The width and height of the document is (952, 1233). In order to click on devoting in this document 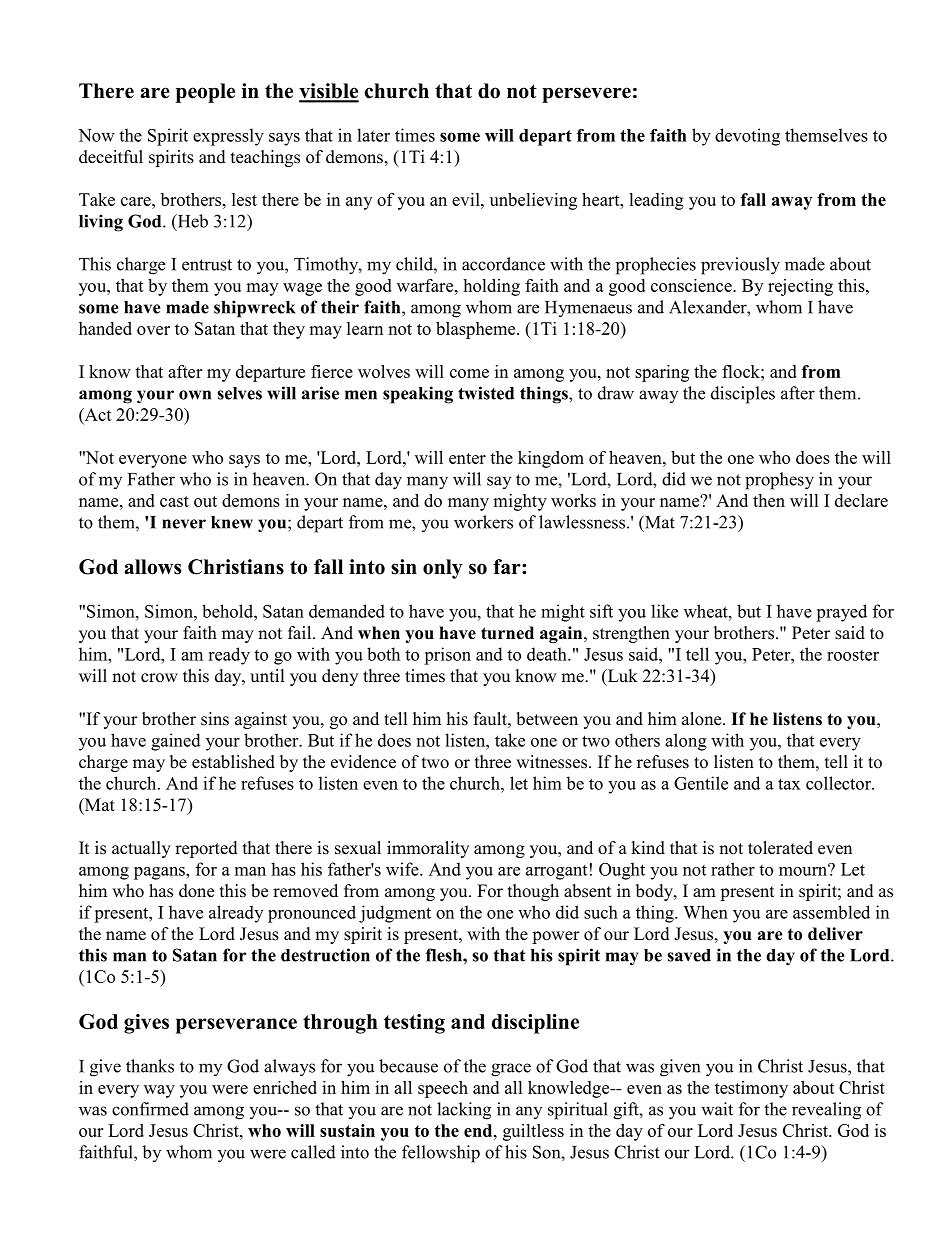, I will do `click(747, 137)`.
